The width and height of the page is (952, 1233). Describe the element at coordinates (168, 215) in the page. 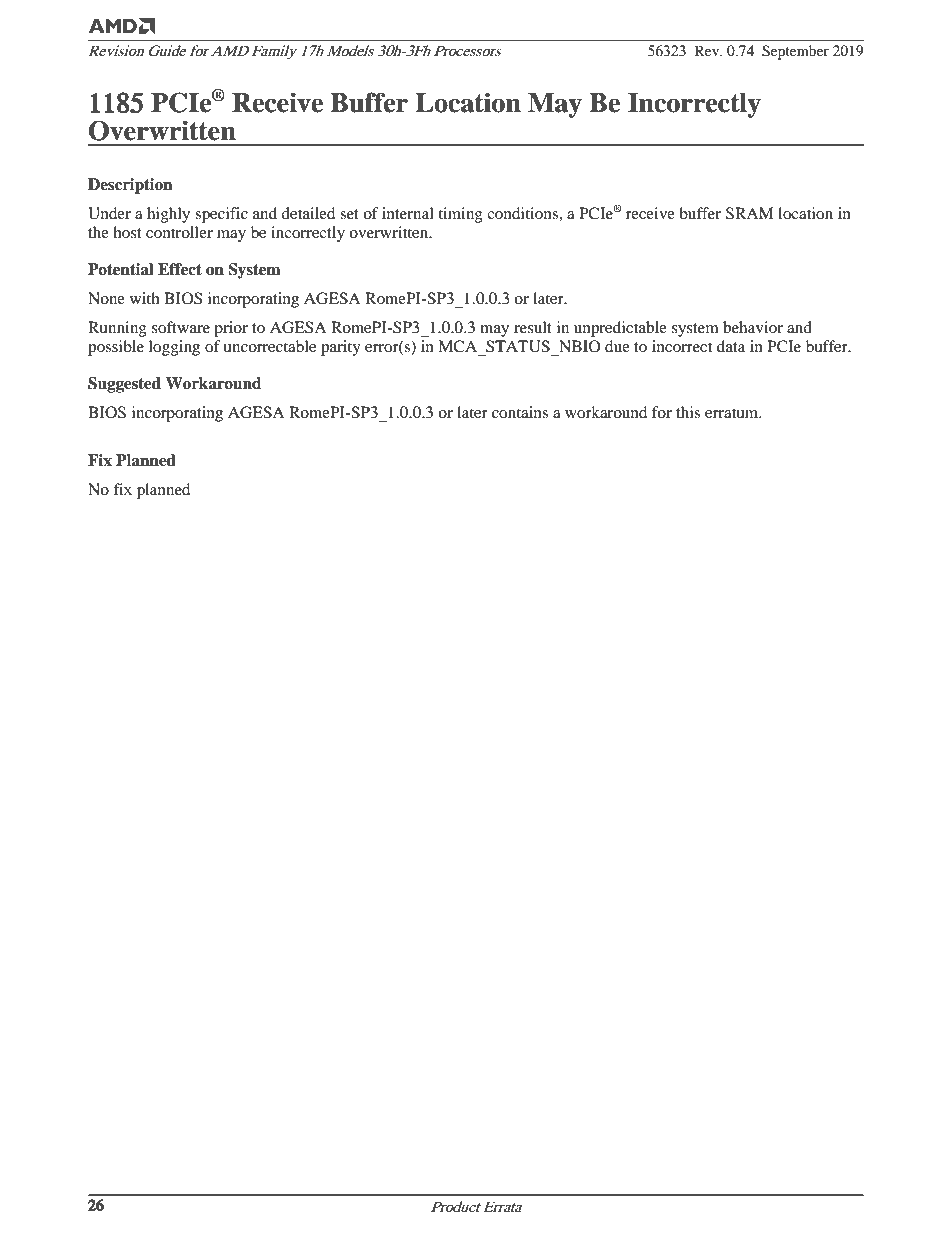

I see `highly` at that location.
